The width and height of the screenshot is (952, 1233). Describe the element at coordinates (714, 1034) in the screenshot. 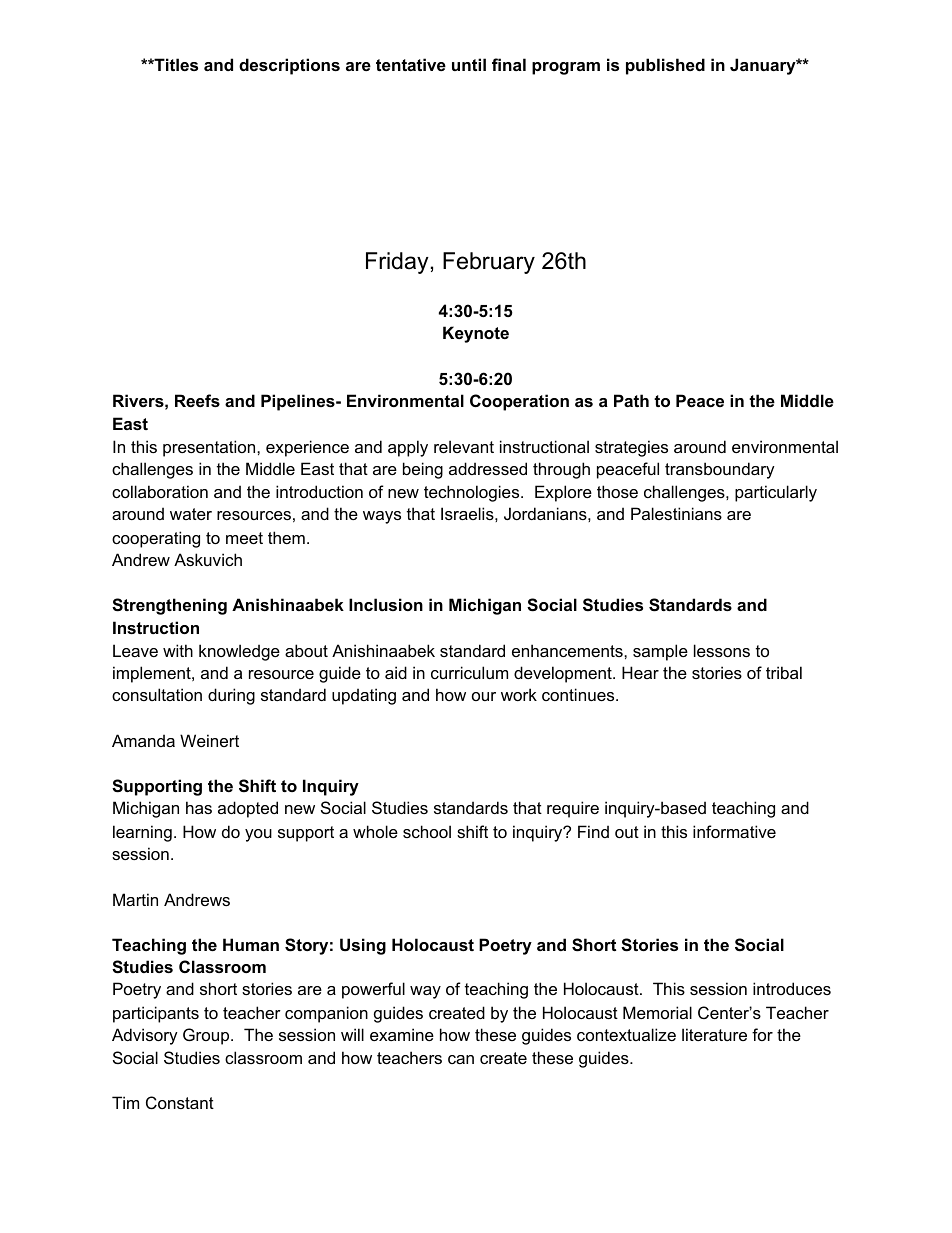

I see `literature` at that location.
